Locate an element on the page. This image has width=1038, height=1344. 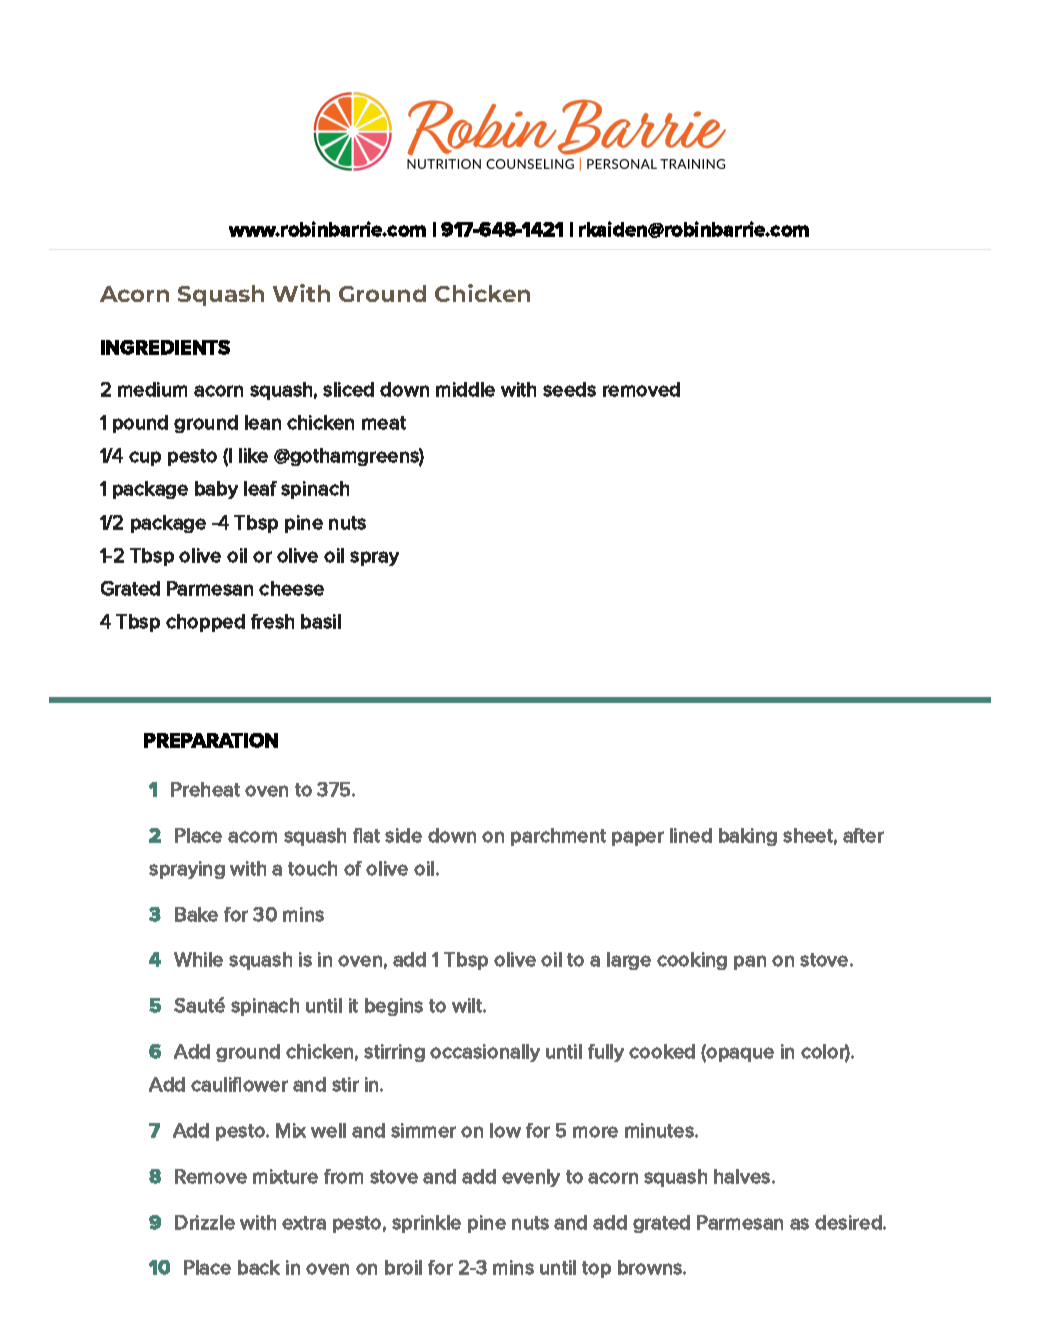
parchment is located at coordinates (558, 837).
